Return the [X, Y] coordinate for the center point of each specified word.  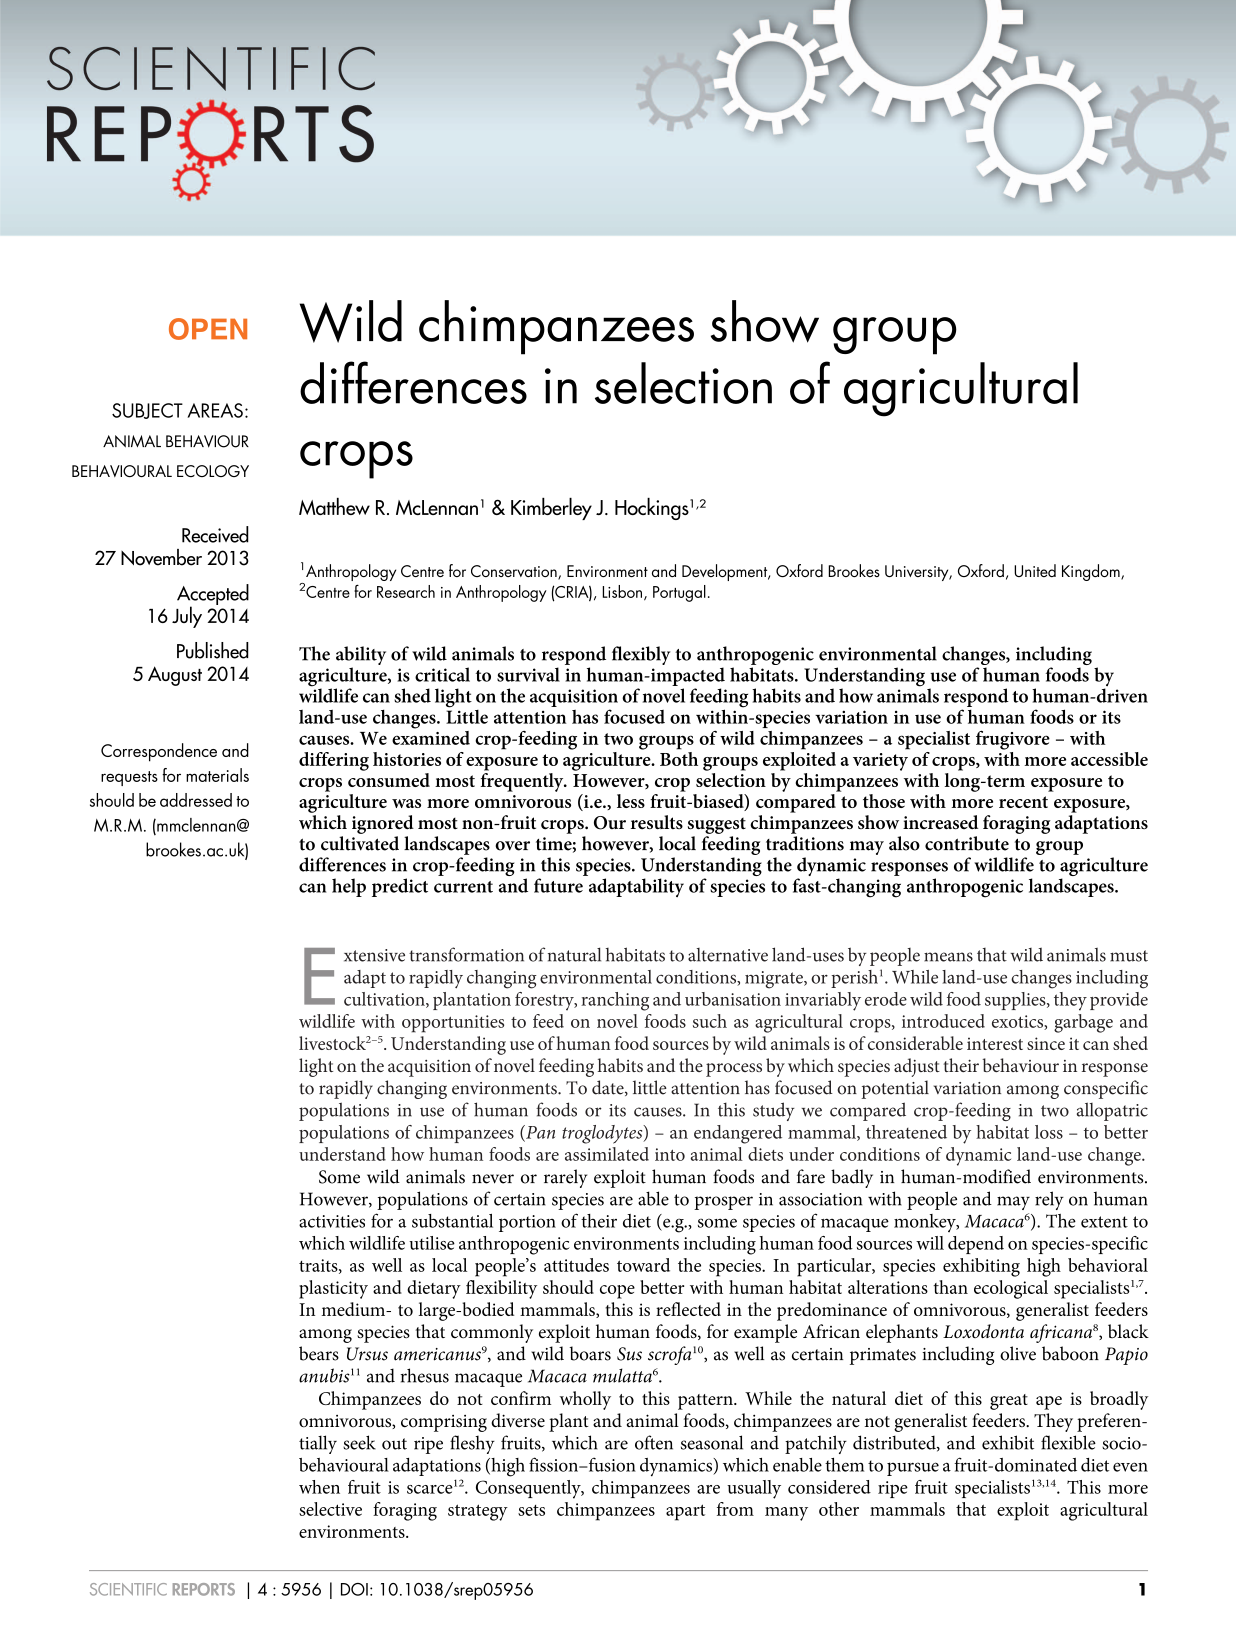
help [349, 887]
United [1035, 570]
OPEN [208, 329]
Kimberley [551, 509]
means [948, 957]
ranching [615, 1001]
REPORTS [204, 1589]
